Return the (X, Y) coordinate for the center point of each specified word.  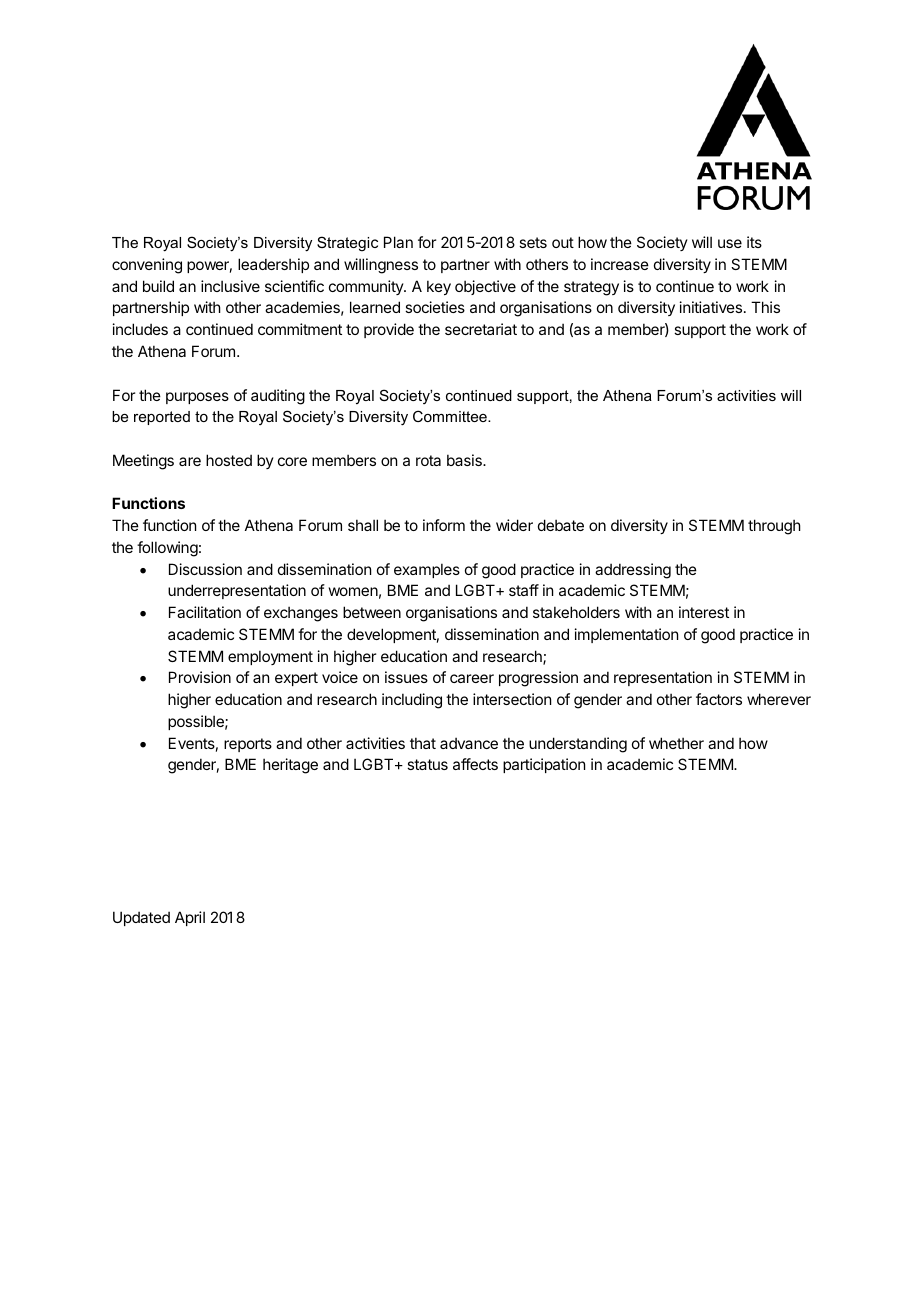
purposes (197, 398)
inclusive (230, 286)
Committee (451, 416)
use (730, 243)
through (774, 527)
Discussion (205, 569)
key (439, 287)
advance (469, 743)
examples (427, 570)
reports (248, 745)
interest (704, 612)
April (190, 918)
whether (676, 743)
